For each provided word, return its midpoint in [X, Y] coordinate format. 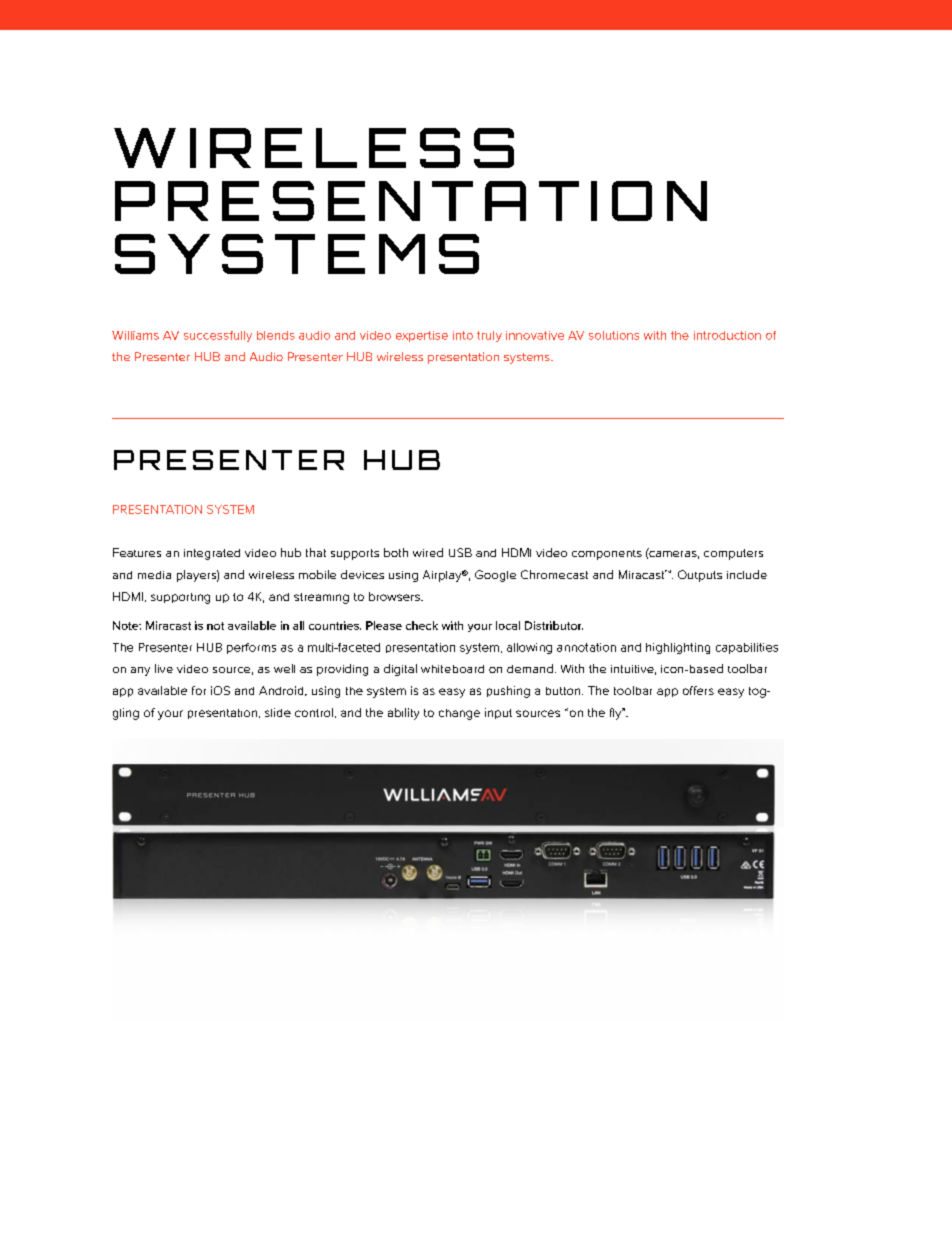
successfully [218, 336]
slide [278, 712]
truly [489, 336]
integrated [212, 554]
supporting [180, 598]
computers [733, 554]
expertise [422, 336]
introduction [727, 335]
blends [276, 335]
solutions [614, 335]
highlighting [678, 648]
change [459, 714]
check [422, 625]
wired [428, 552]
